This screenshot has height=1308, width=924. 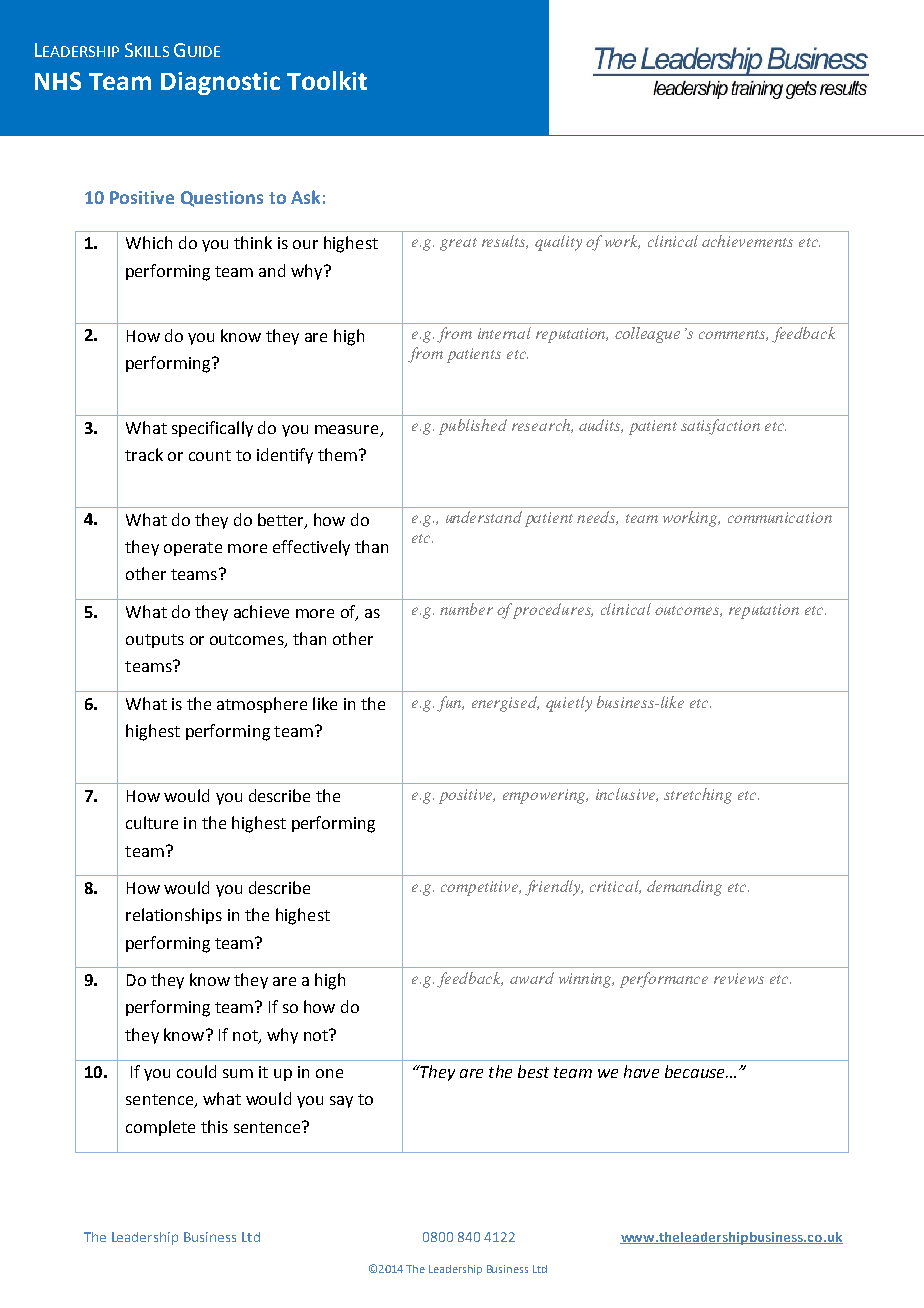 I want to click on number, so click(x=466, y=609).
